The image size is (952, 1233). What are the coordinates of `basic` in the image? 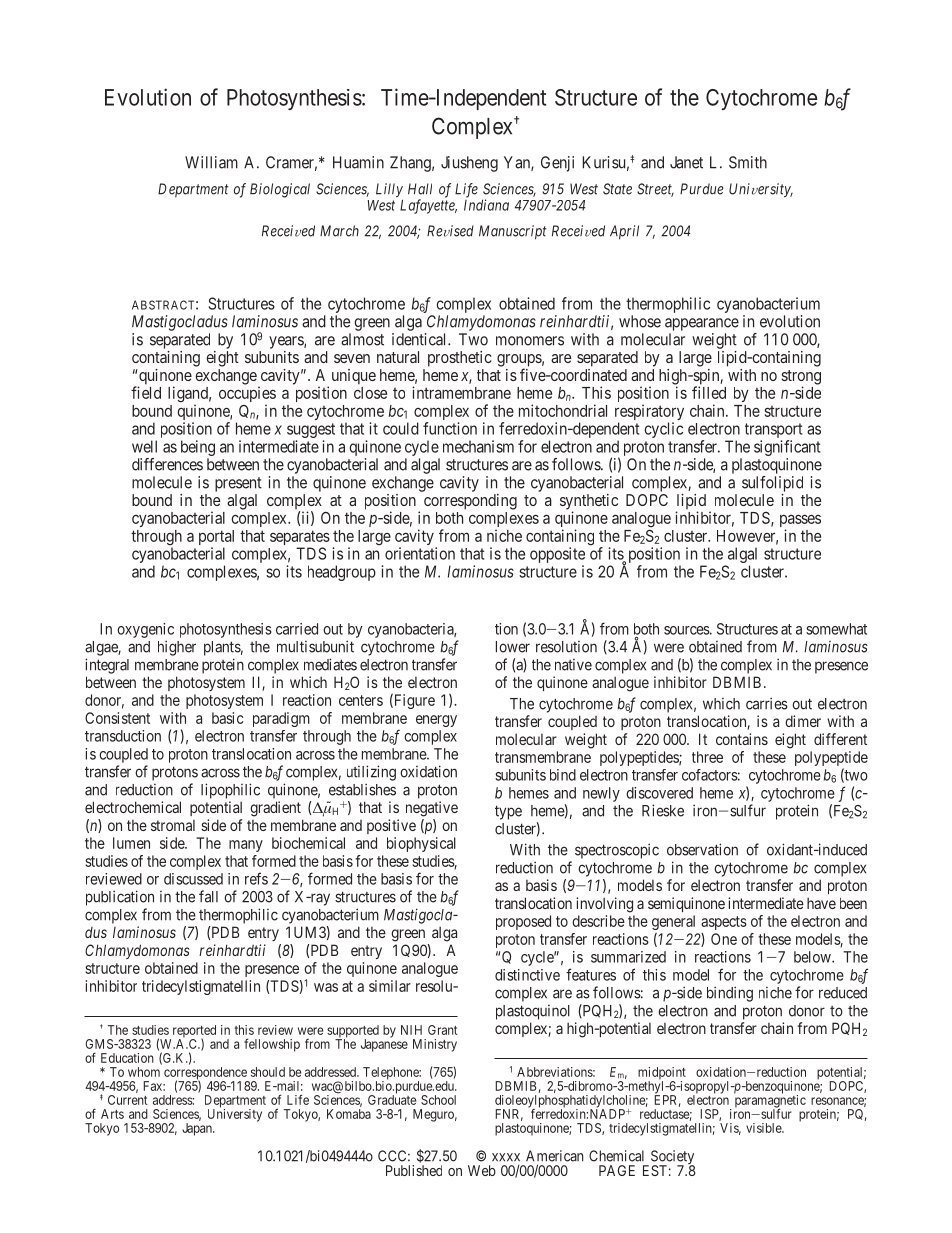 It's located at (227, 718).
